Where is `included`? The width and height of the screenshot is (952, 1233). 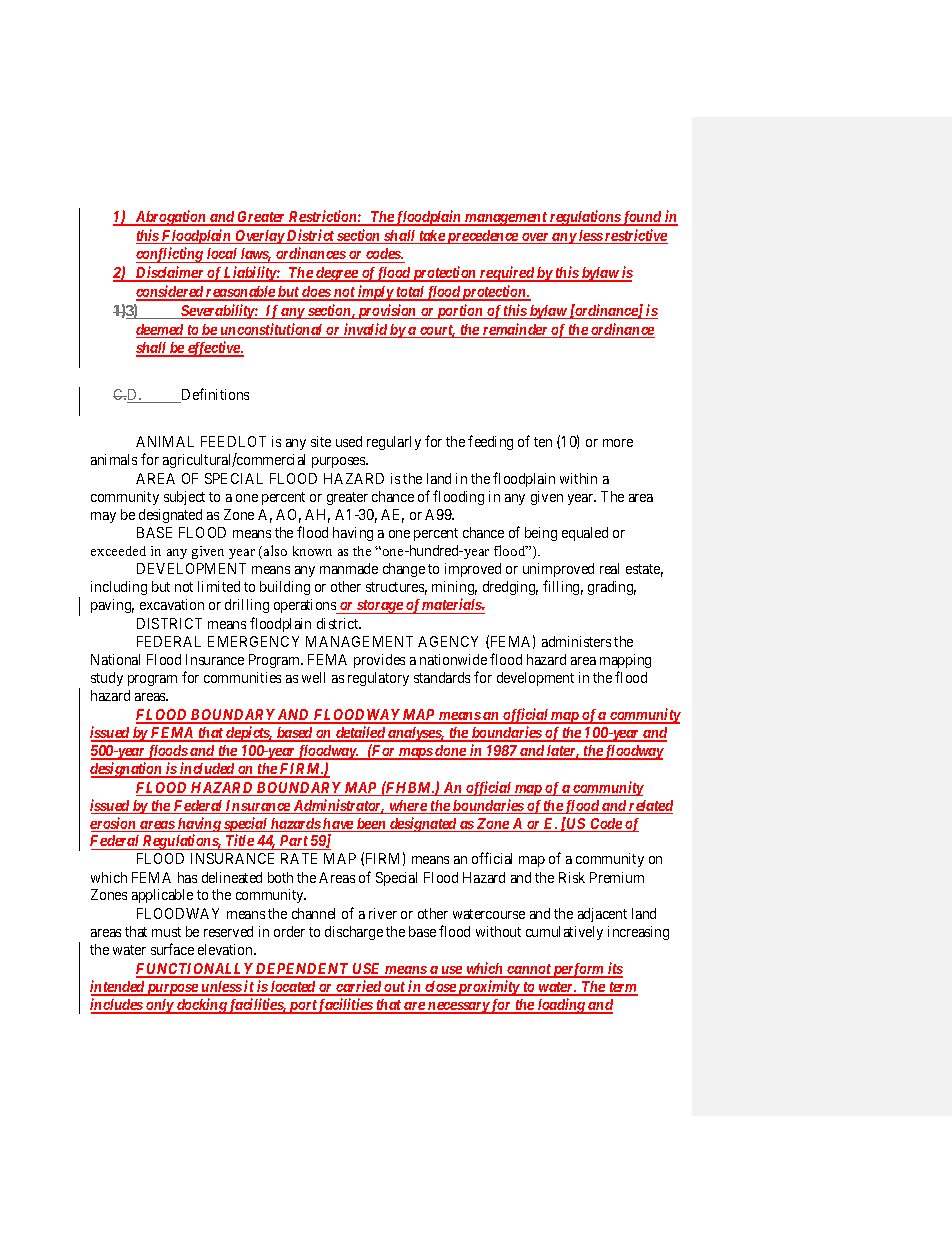
included is located at coordinates (207, 769).
